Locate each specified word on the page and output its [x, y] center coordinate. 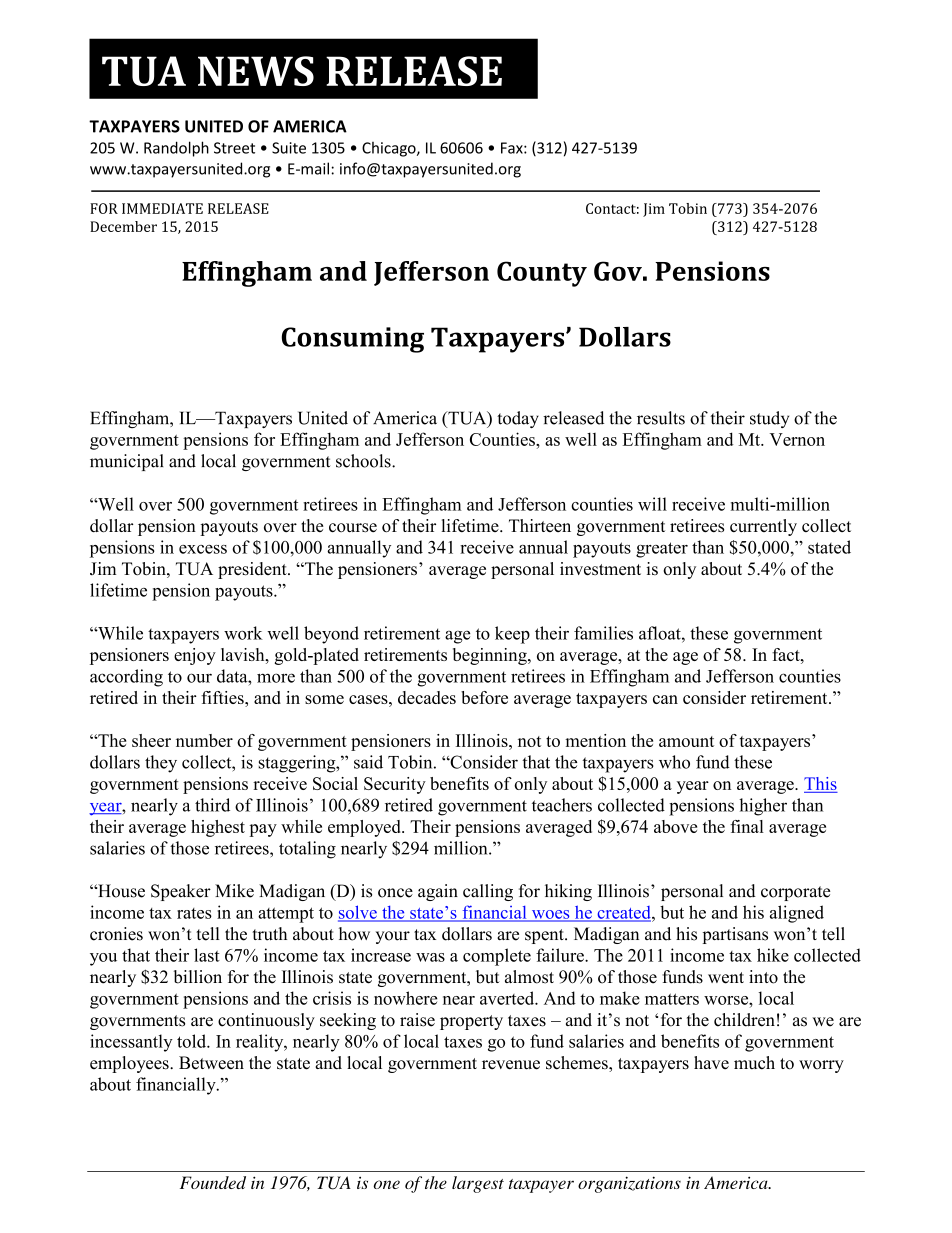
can [665, 699]
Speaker [181, 892]
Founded [213, 1182]
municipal [127, 462]
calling [488, 892]
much [754, 1063]
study [769, 419]
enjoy [195, 656]
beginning [491, 656]
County [542, 274]
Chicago [390, 149]
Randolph [176, 149]
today [518, 419]
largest [478, 1184]
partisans [735, 935]
